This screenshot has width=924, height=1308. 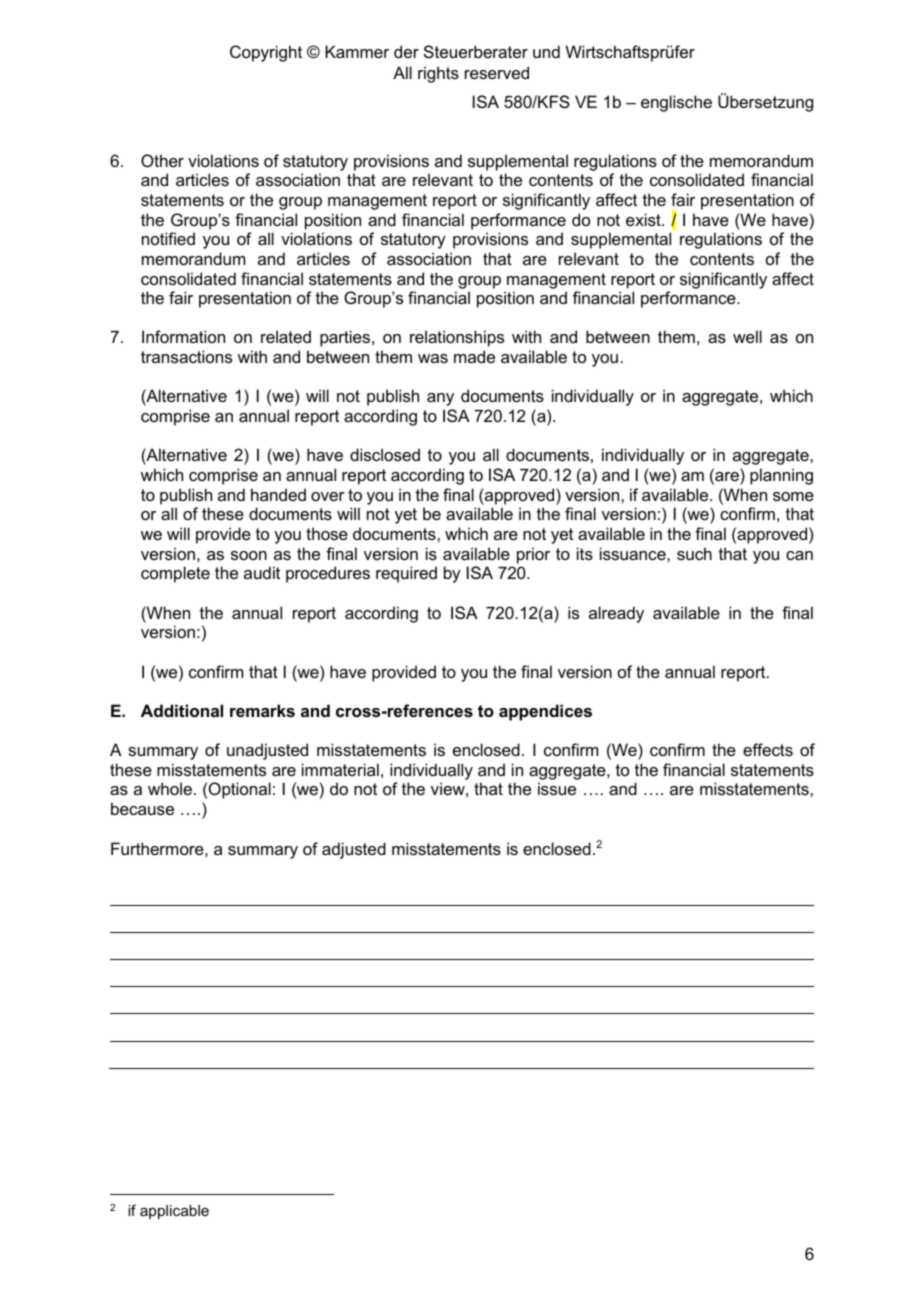 What do you see at coordinates (170, 788) in the screenshot?
I see `whole` at bounding box center [170, 788].
